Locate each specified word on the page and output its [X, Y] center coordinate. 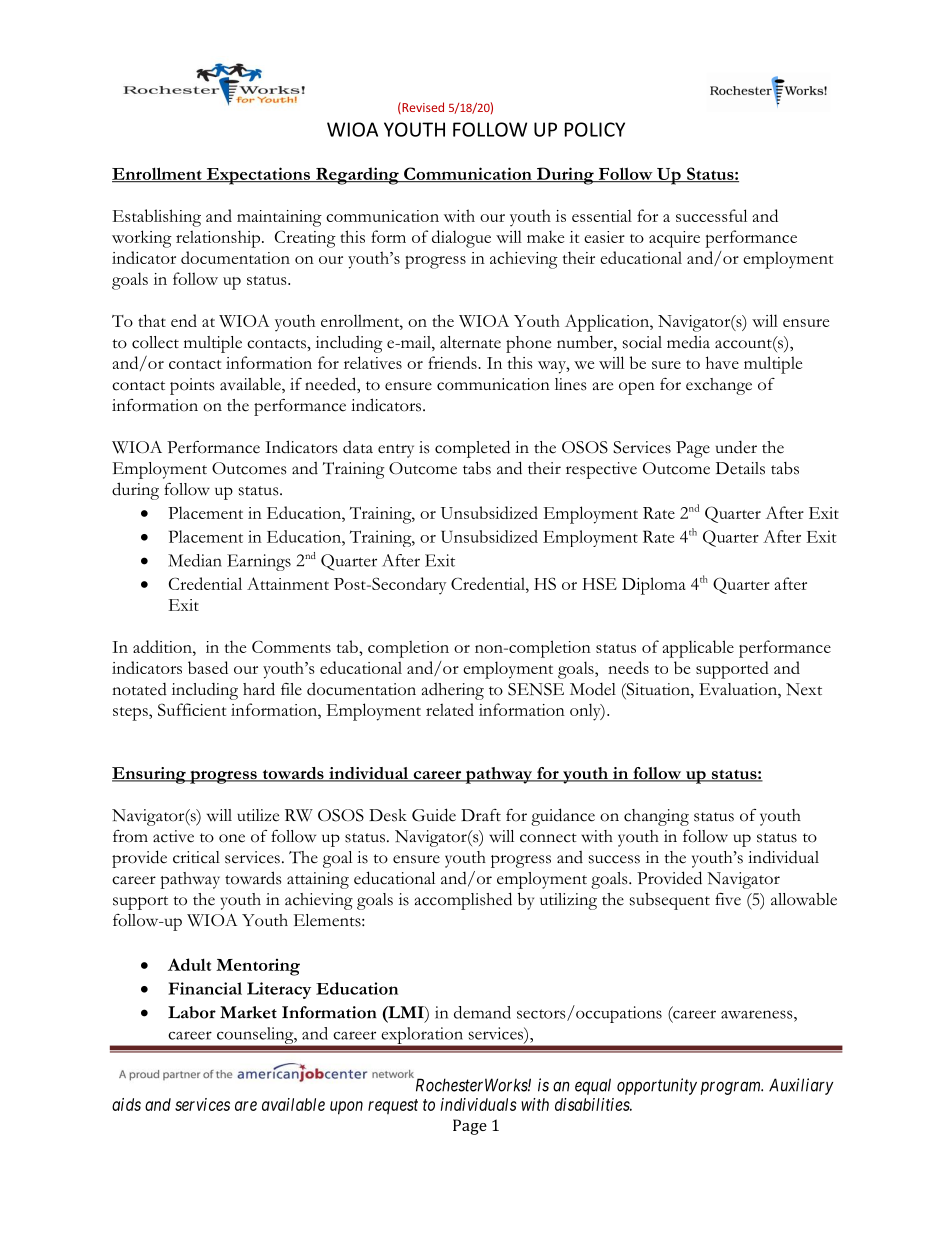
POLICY [595, 129]
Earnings [259, 562]
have [722, 362]
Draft [481, 815]
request [393, 1107]
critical [196, 857]
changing [656, 817]
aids [126, 1104]
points [192, 386]
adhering [453, 691]
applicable [698, 649]
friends [453, 362]
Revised [422, 108]
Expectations [258, 176]
